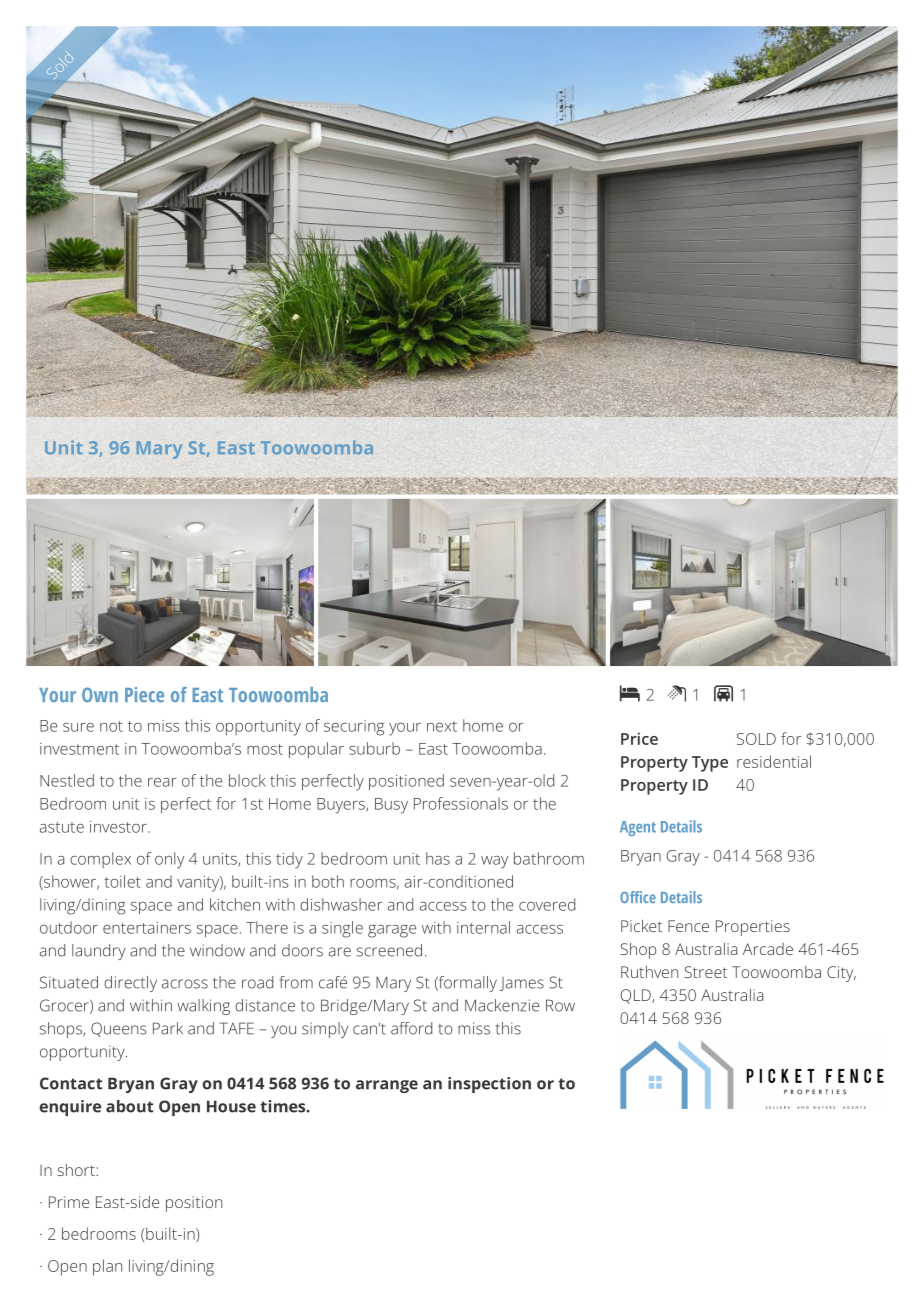 This page has height=1303, width=924. What do you see at coordinates (489, 1085) in the page?
I see `inspection` at bounding box center [489, 1085].
